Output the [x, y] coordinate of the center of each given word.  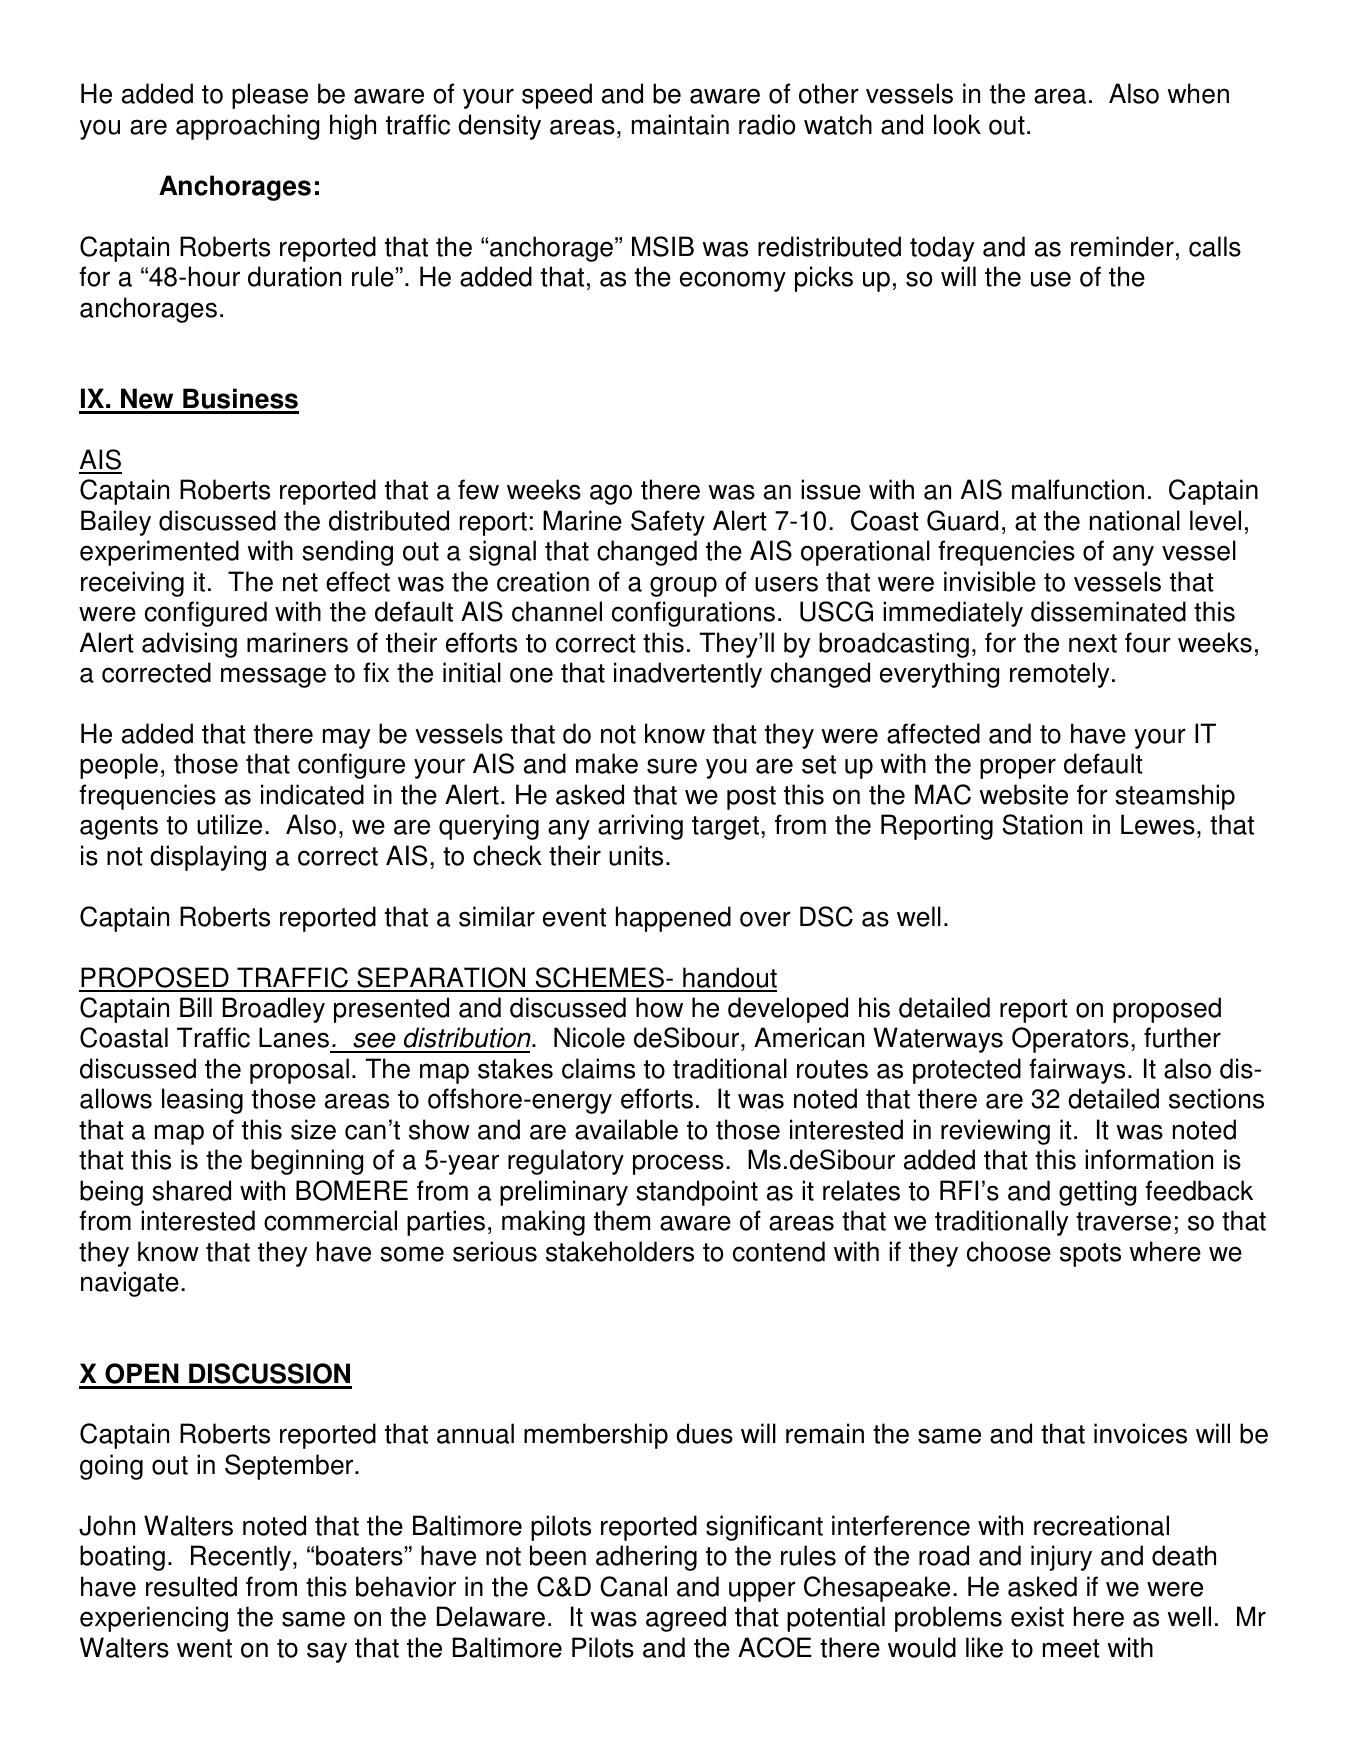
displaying [208, 858]
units [636, 855]
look [957, 124]
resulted [191, 1586]
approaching [247, 127]
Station [1042, 824]
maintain [680, 124]
